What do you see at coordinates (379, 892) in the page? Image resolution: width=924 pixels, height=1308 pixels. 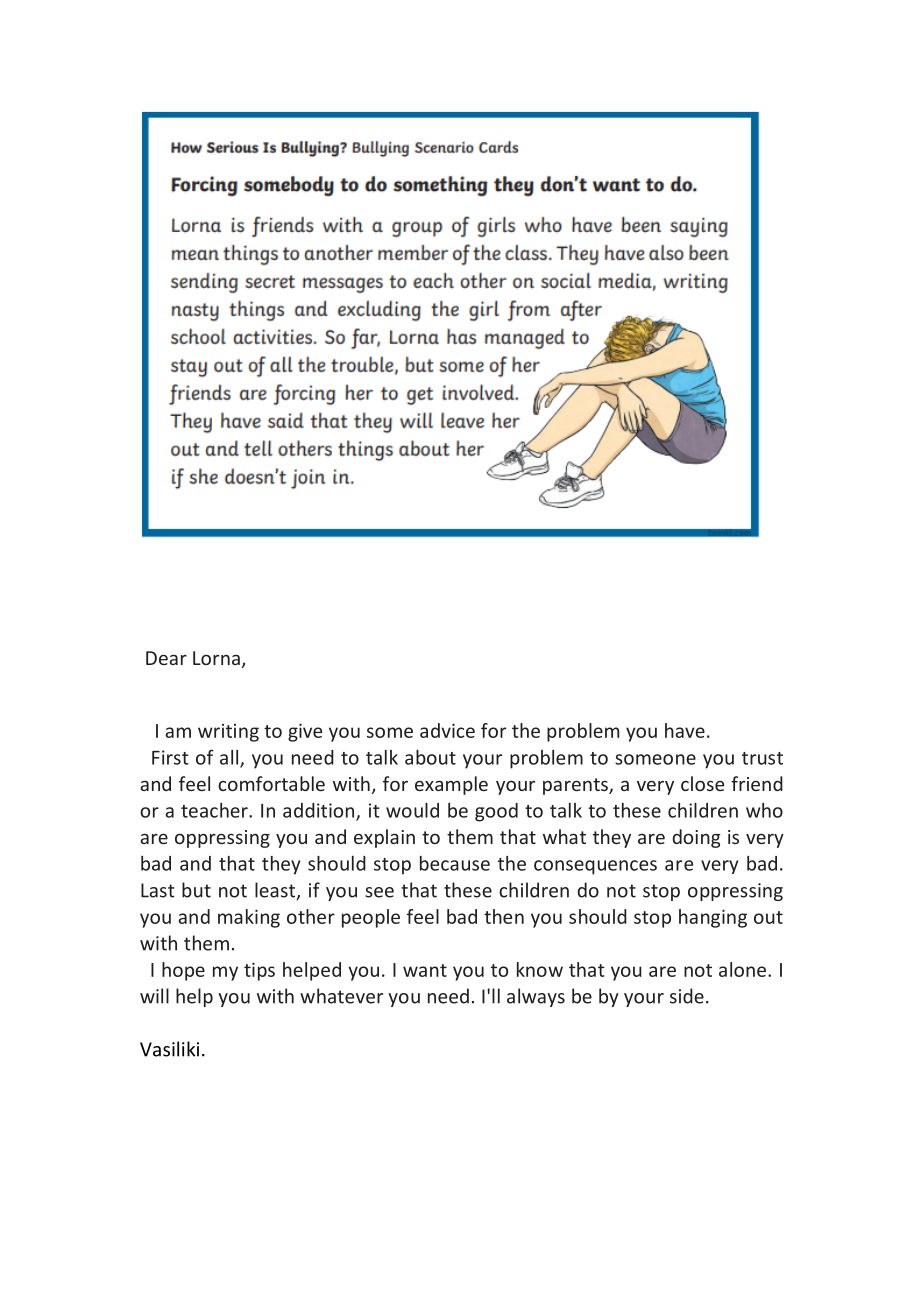 I see `see` at bounding box center [379, 892].
